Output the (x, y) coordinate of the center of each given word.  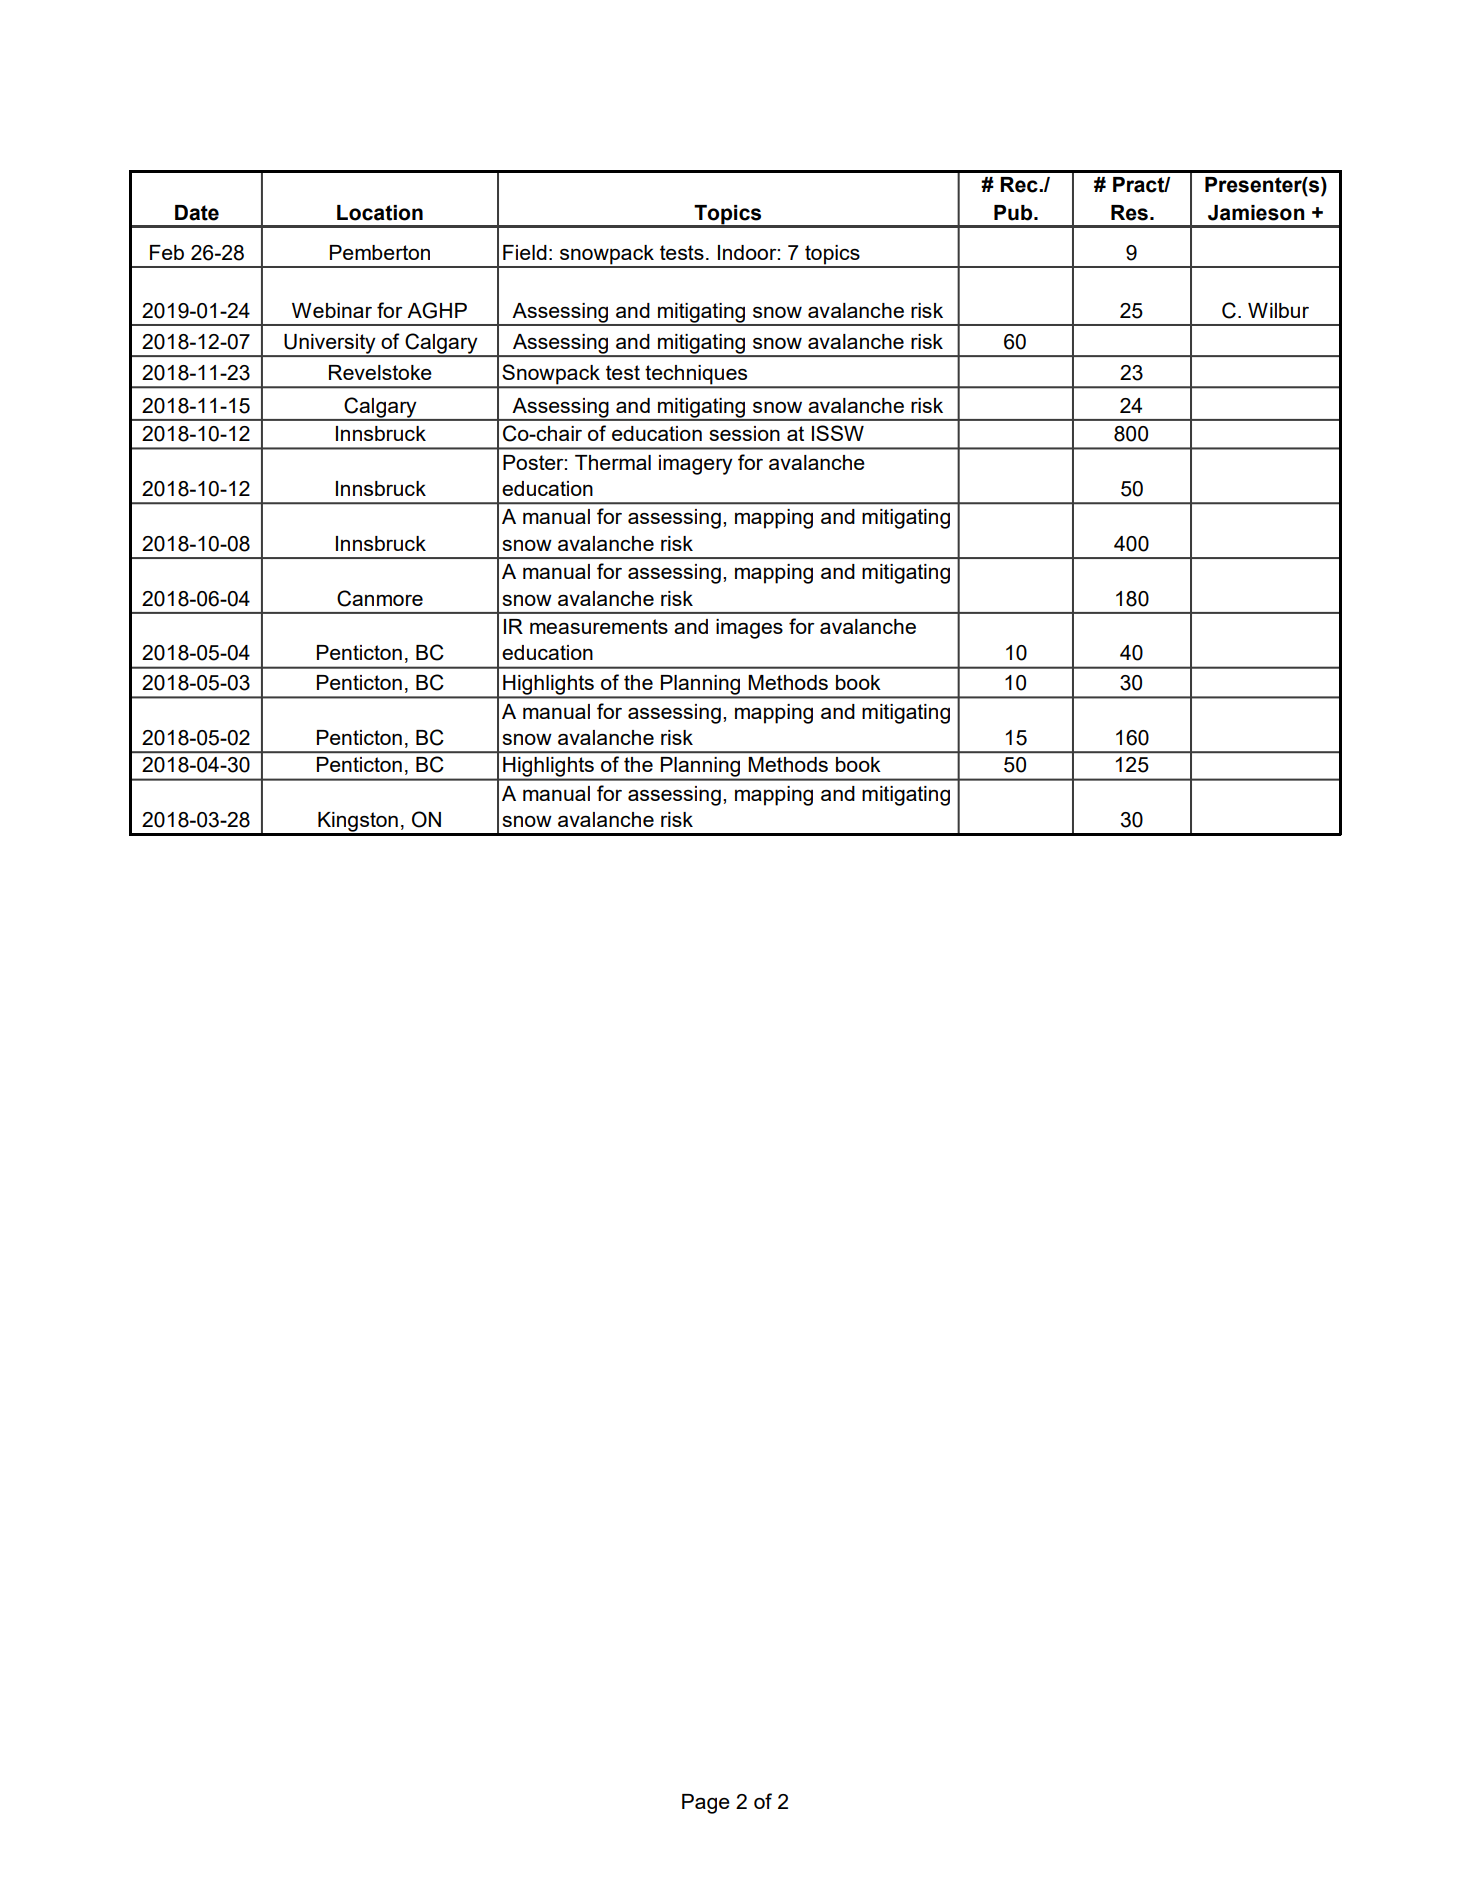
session (744, 433)
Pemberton (380, 252)
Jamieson (1256, 213)
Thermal (613, 462)
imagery (696, 465)
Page (706, 1804)
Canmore (380, 598)
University (330, 345)
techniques (697, 376)
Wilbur (1278, 310)
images (749, 629)
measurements (599, 626)
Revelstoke (380, 372)
